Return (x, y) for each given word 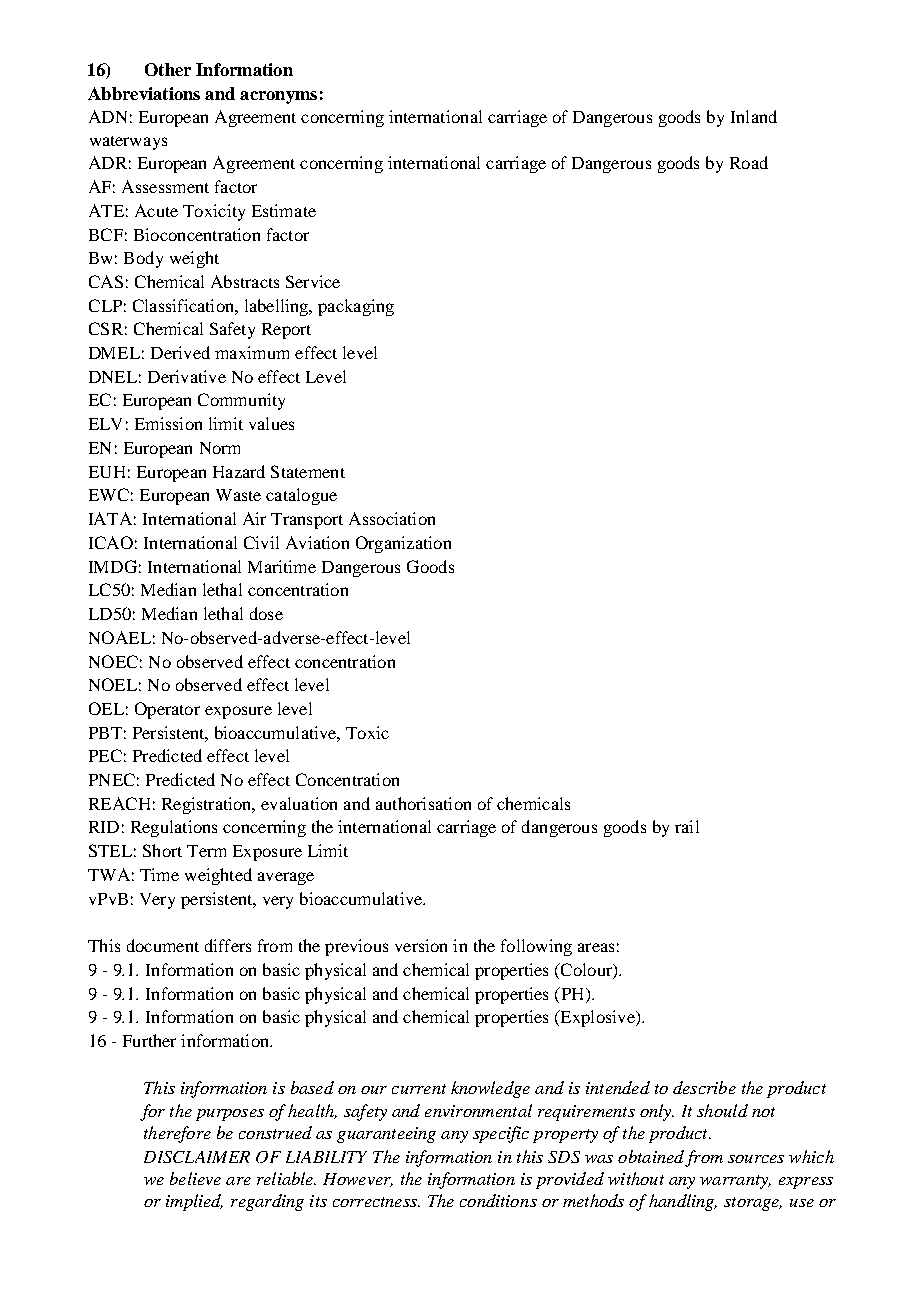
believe (195, 1178)
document (163, 945)
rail (687, 826)
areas (596, 947)
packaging (356, 307)
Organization (403, 544)
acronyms (278, 97)
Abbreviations (144, 93)
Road (749, 162)
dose (266, 613)
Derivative (187, 376)
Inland (754, 116)
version (421, 945)
